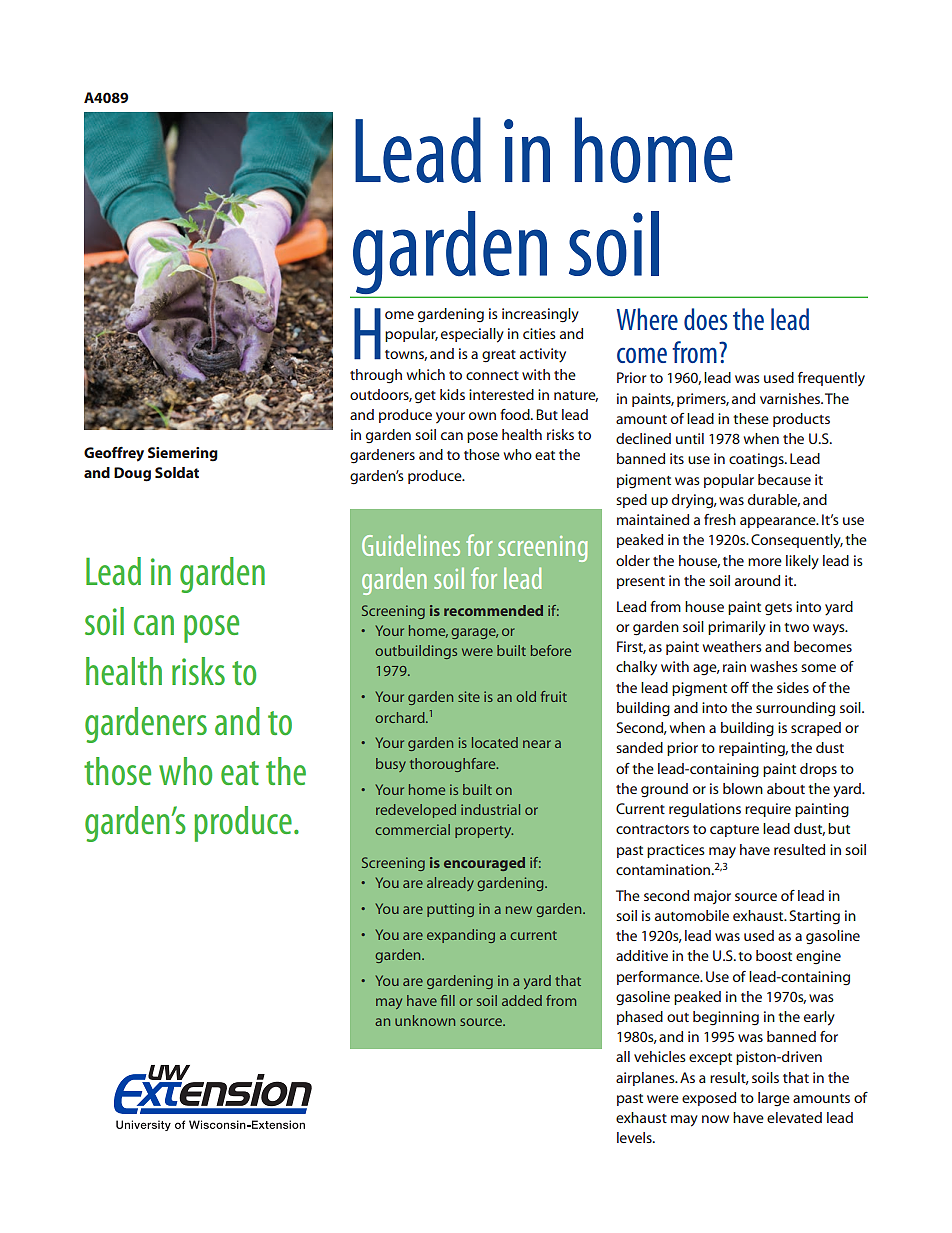 The height and width of the screenshot is (1233, 952). Describe the element at coordinates (425, 1020) in the screenshot. I see `unknown` at that location.
